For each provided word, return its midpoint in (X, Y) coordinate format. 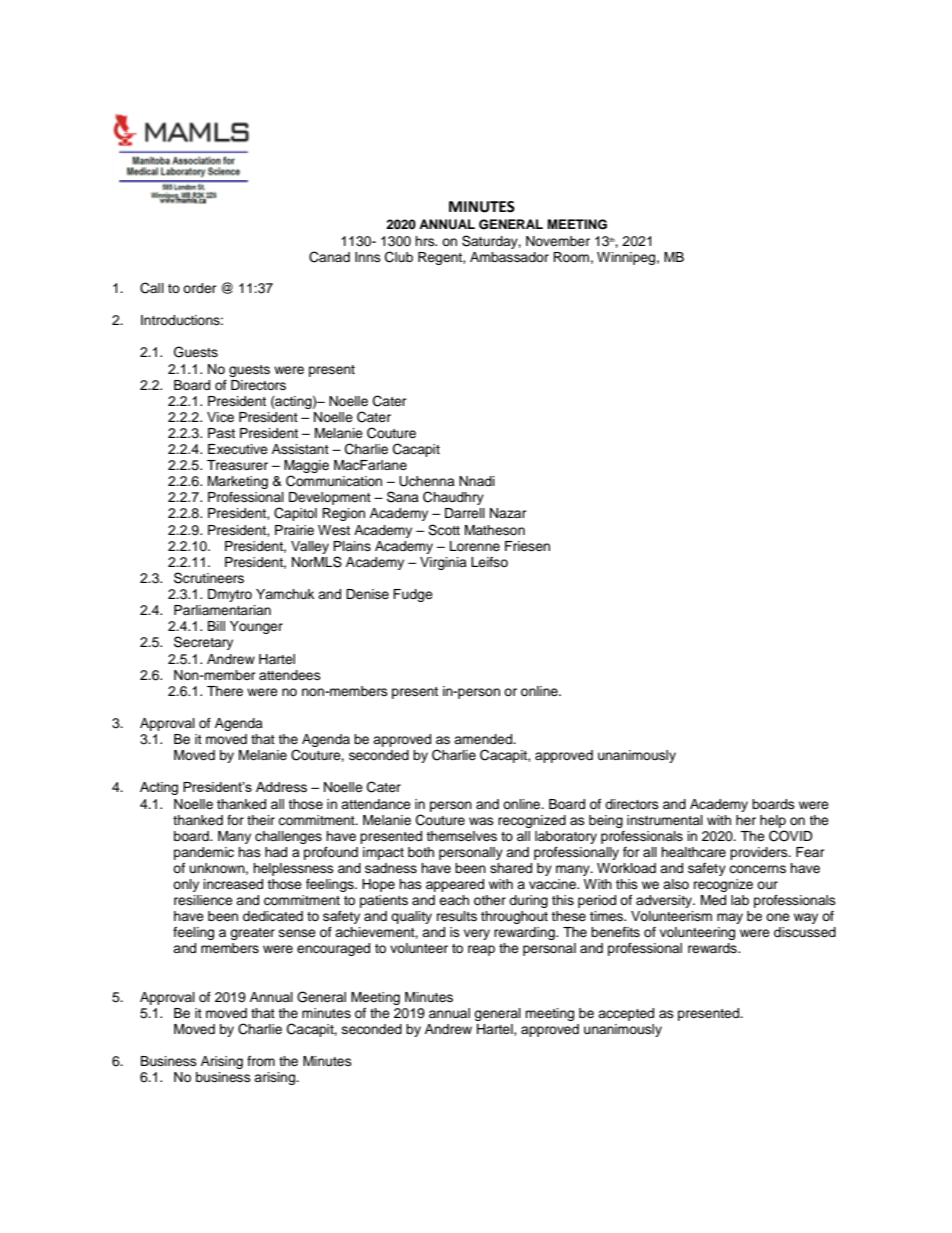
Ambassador (509, 257)
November (558, 241)
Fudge (413, 595)
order (200, 288)
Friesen (527, 546)
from (261, 1061)
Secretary (203, 643)
